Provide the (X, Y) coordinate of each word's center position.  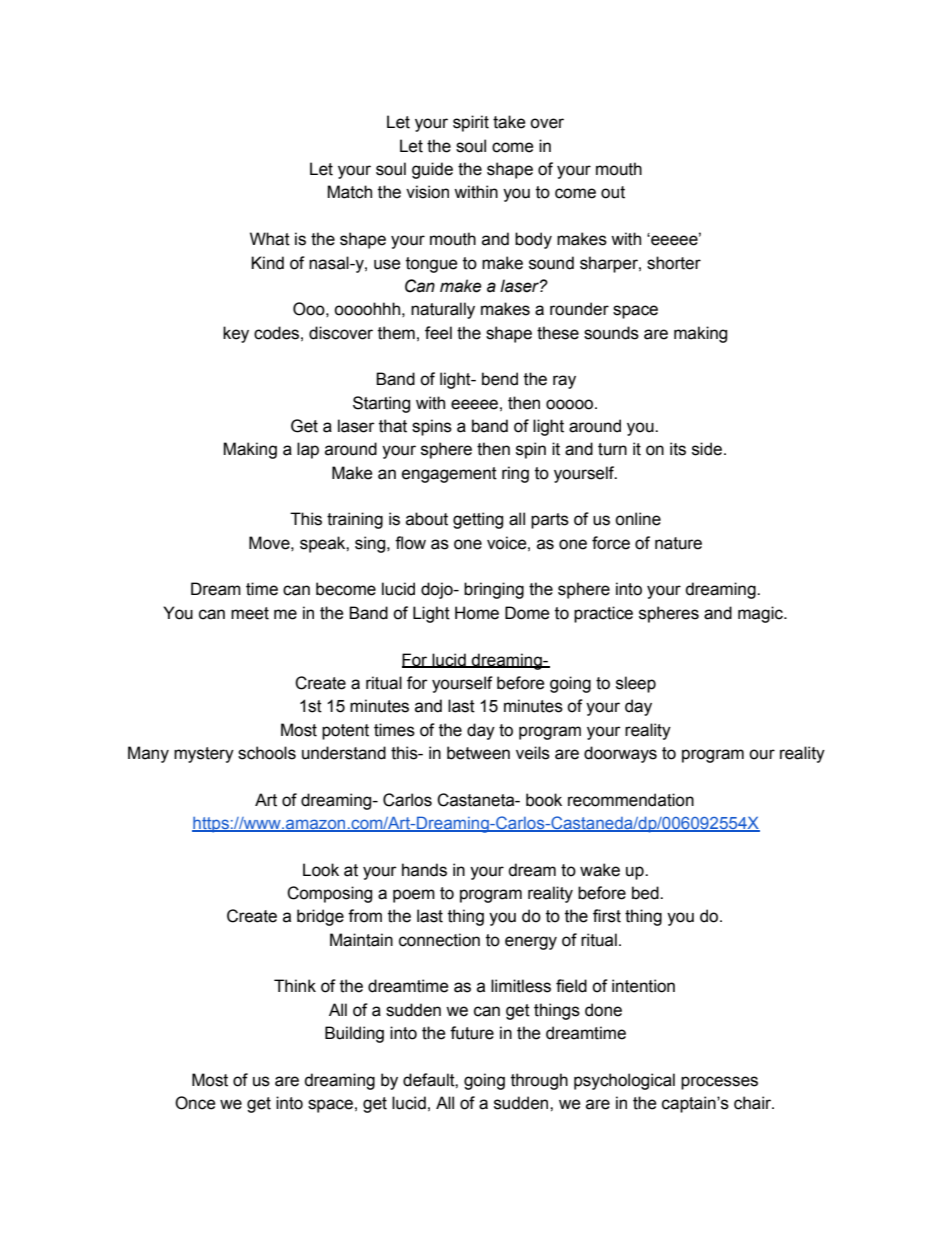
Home (477, 613)
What (270, 239)
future (472, 1033)
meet (250, 613)
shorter (674, 263)
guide (432, 170)
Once (195, 1103)
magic (761, 614)
